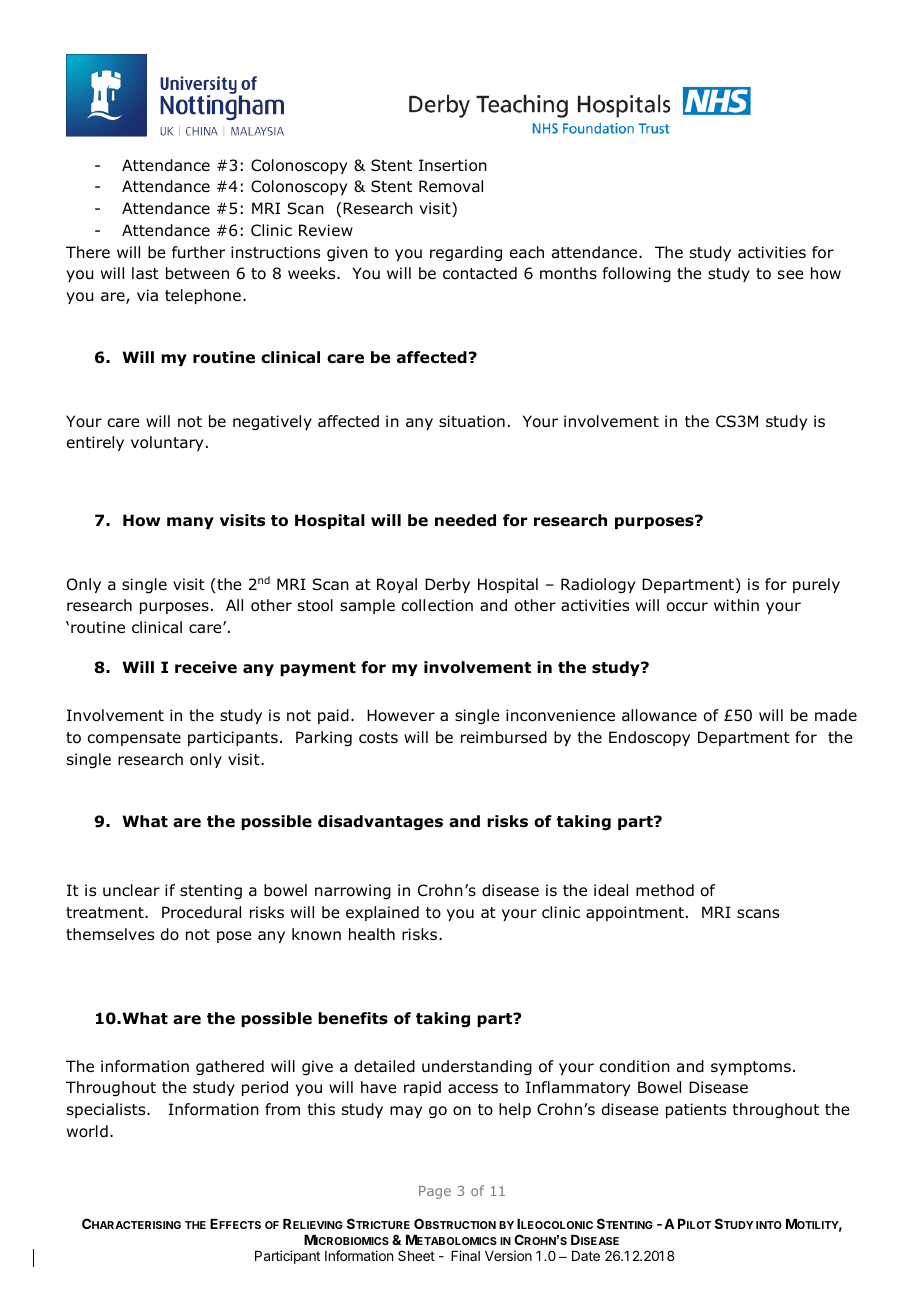 The image size is (924, 1307). Describe the element at coordinates (816, 585) in the document. I see `purely` at that location.
